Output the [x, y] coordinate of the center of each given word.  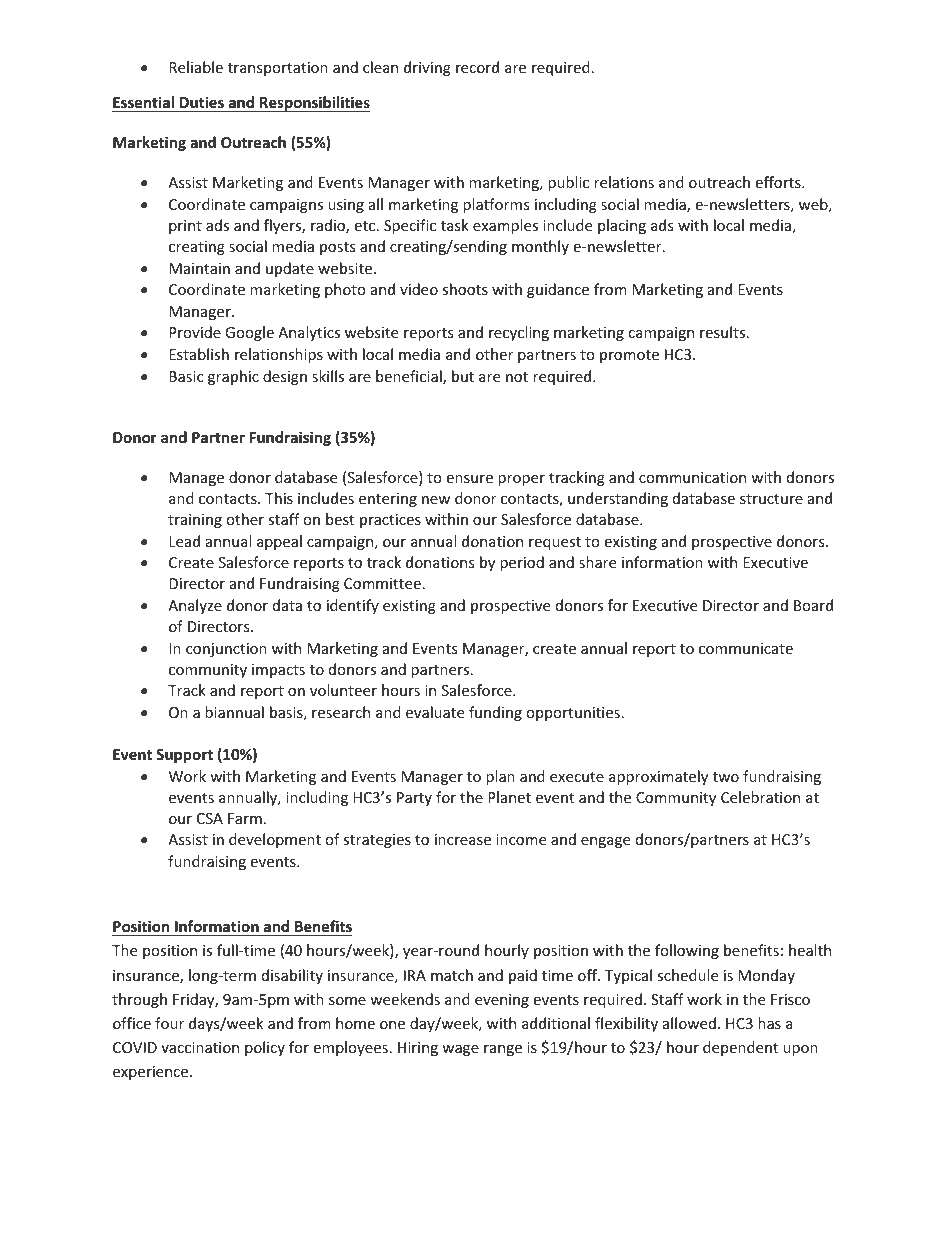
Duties [202, 102]
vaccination [200, 1047]
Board [813, 605]
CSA [210, 818]
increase [463, 839]
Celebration [760, 797]
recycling [519, 333]
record [477, 67]
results [722, 332]
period [522, 563]
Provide [195, 332]
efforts [779, 182]
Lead [184, 541]
